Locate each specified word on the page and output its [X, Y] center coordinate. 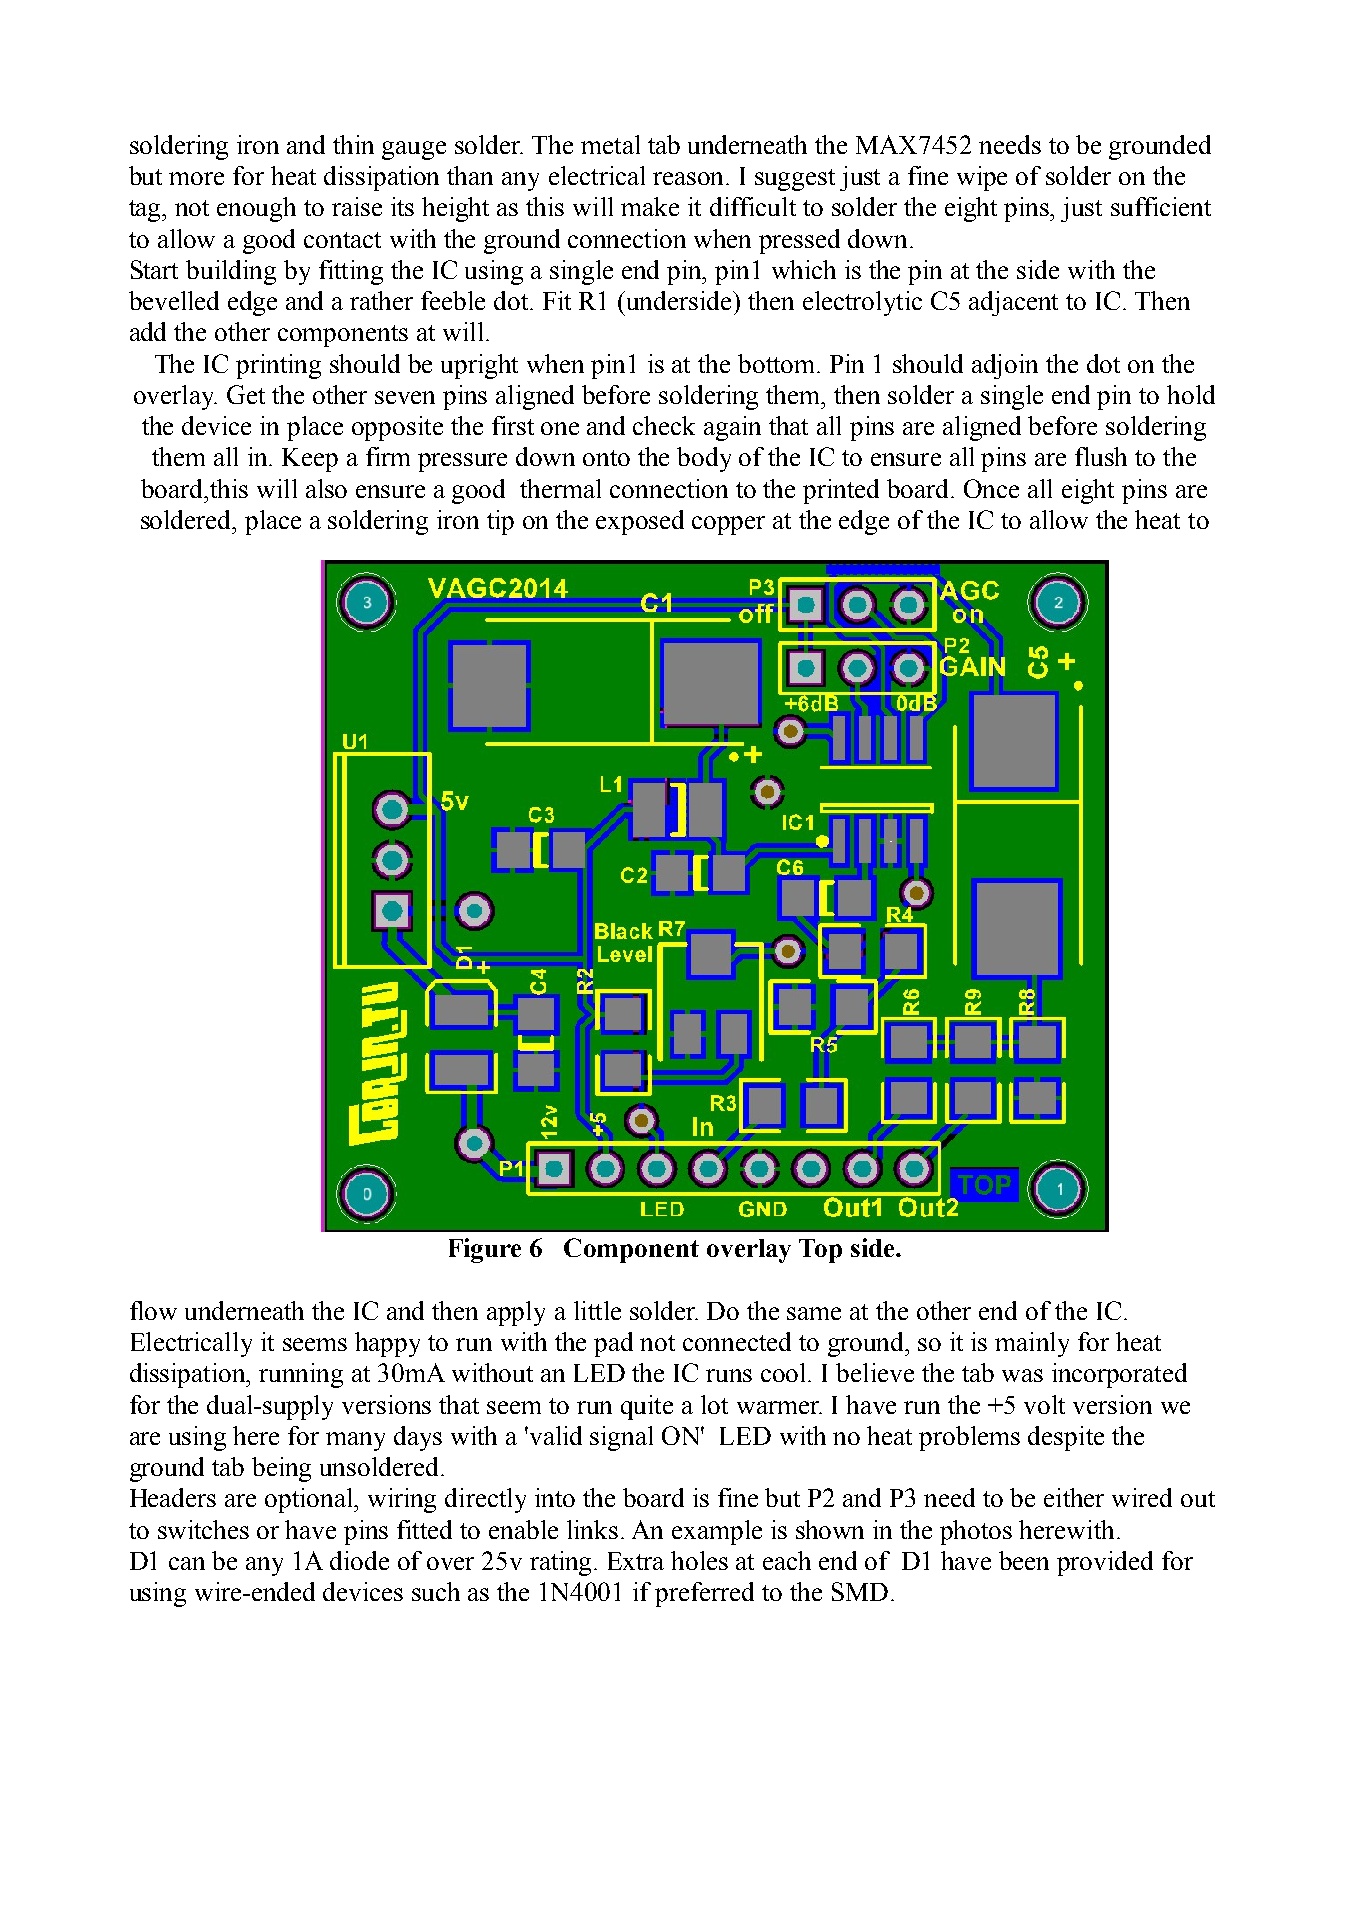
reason [690, 178]
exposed [640, 522]
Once [991, 488]
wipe [982, 178]
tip [500, 522]
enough [256, 209]
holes [699, 1560]
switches [203, 1529]
